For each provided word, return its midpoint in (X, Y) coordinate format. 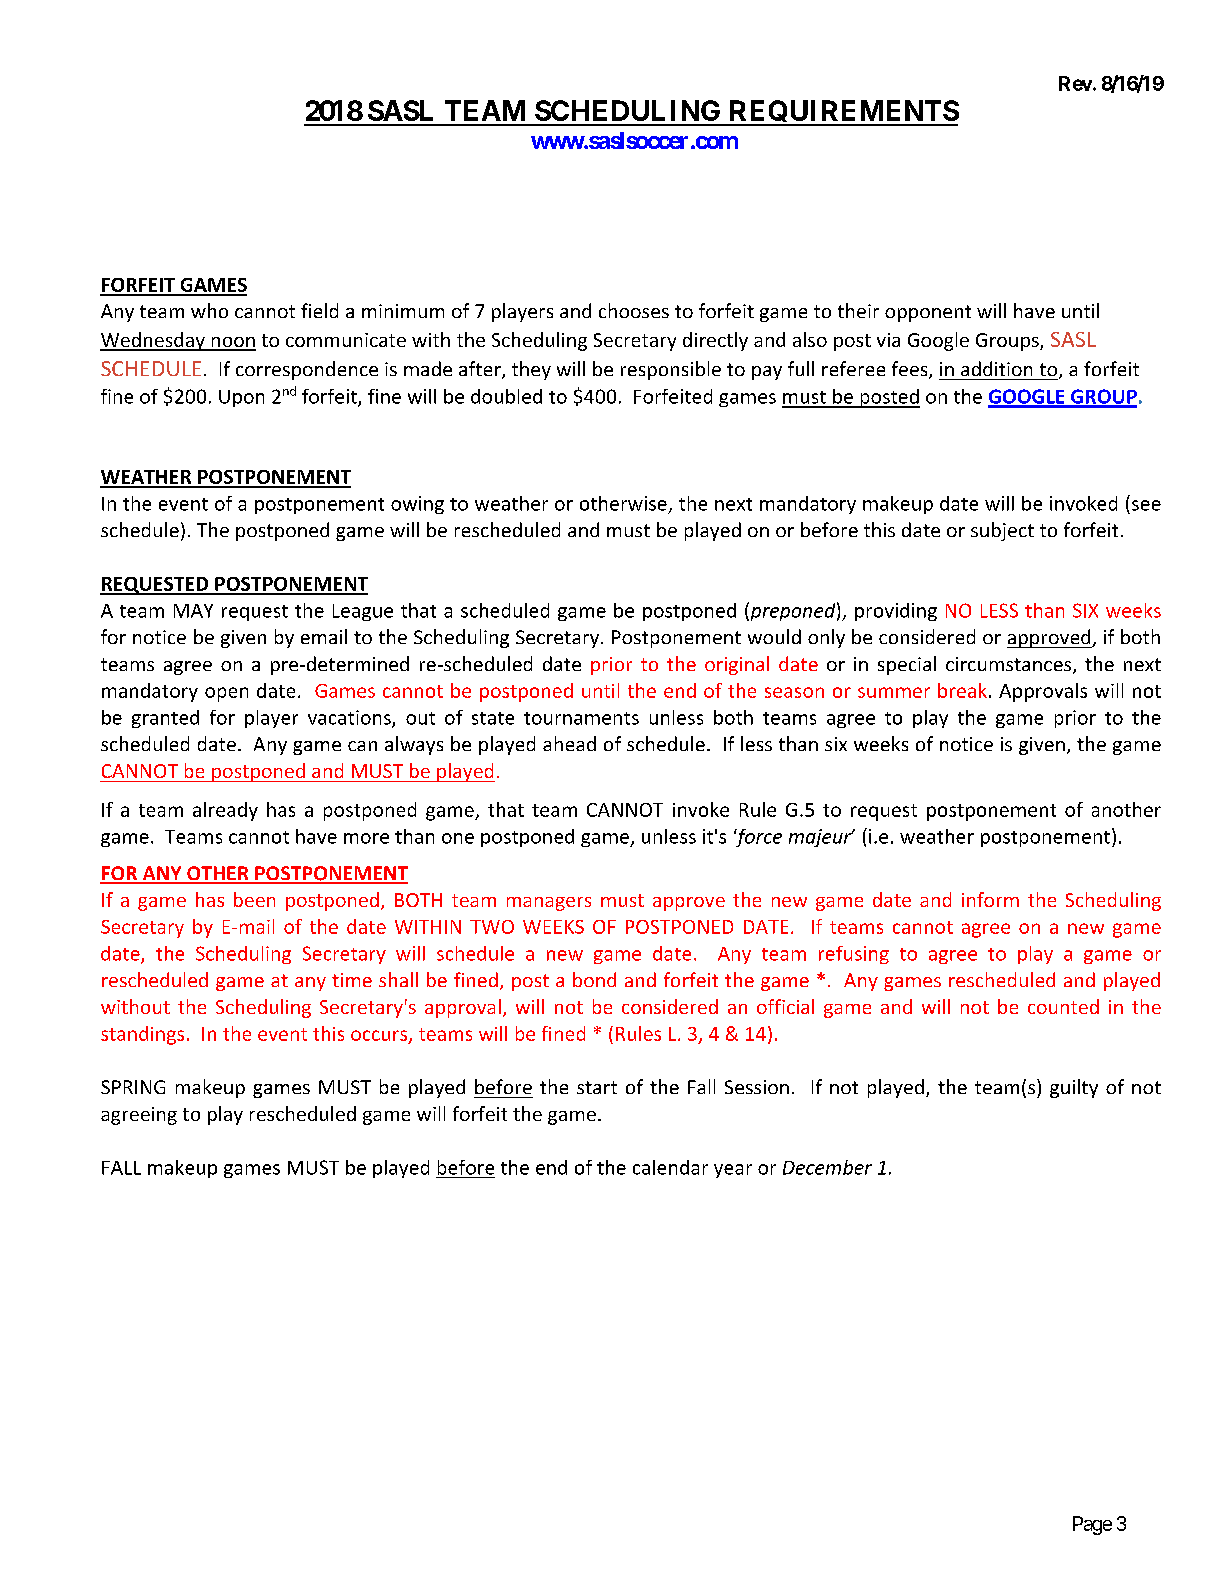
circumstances (1010, 665)
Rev (1075, 83)
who (209, 310)
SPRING (133, 1087)
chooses (634, 310)
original (737, 665)
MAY (193, 611)
